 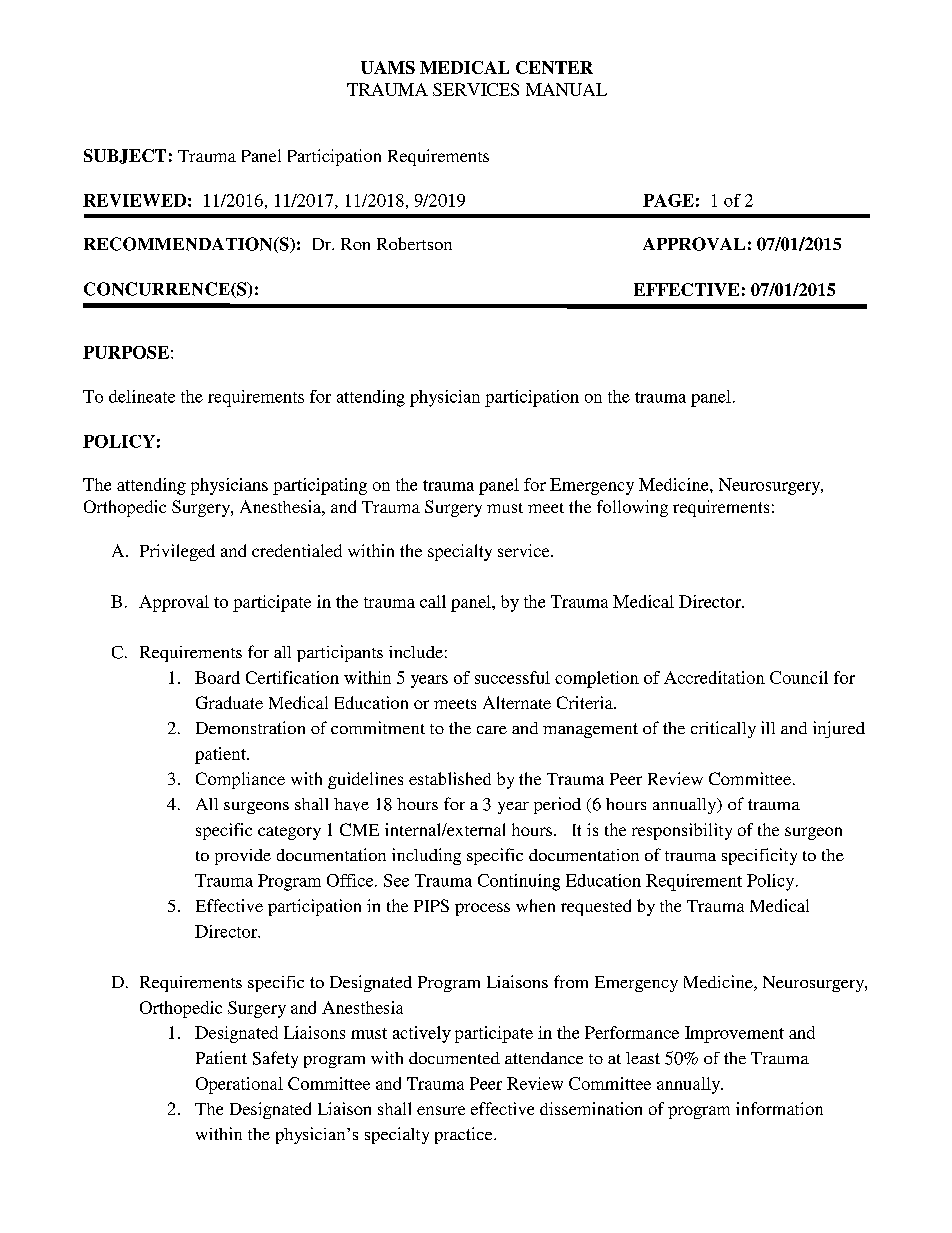 What do you see at coordinates (441, 1110) in the page?
I see `ensure` at bounding box center [441, 1110].
